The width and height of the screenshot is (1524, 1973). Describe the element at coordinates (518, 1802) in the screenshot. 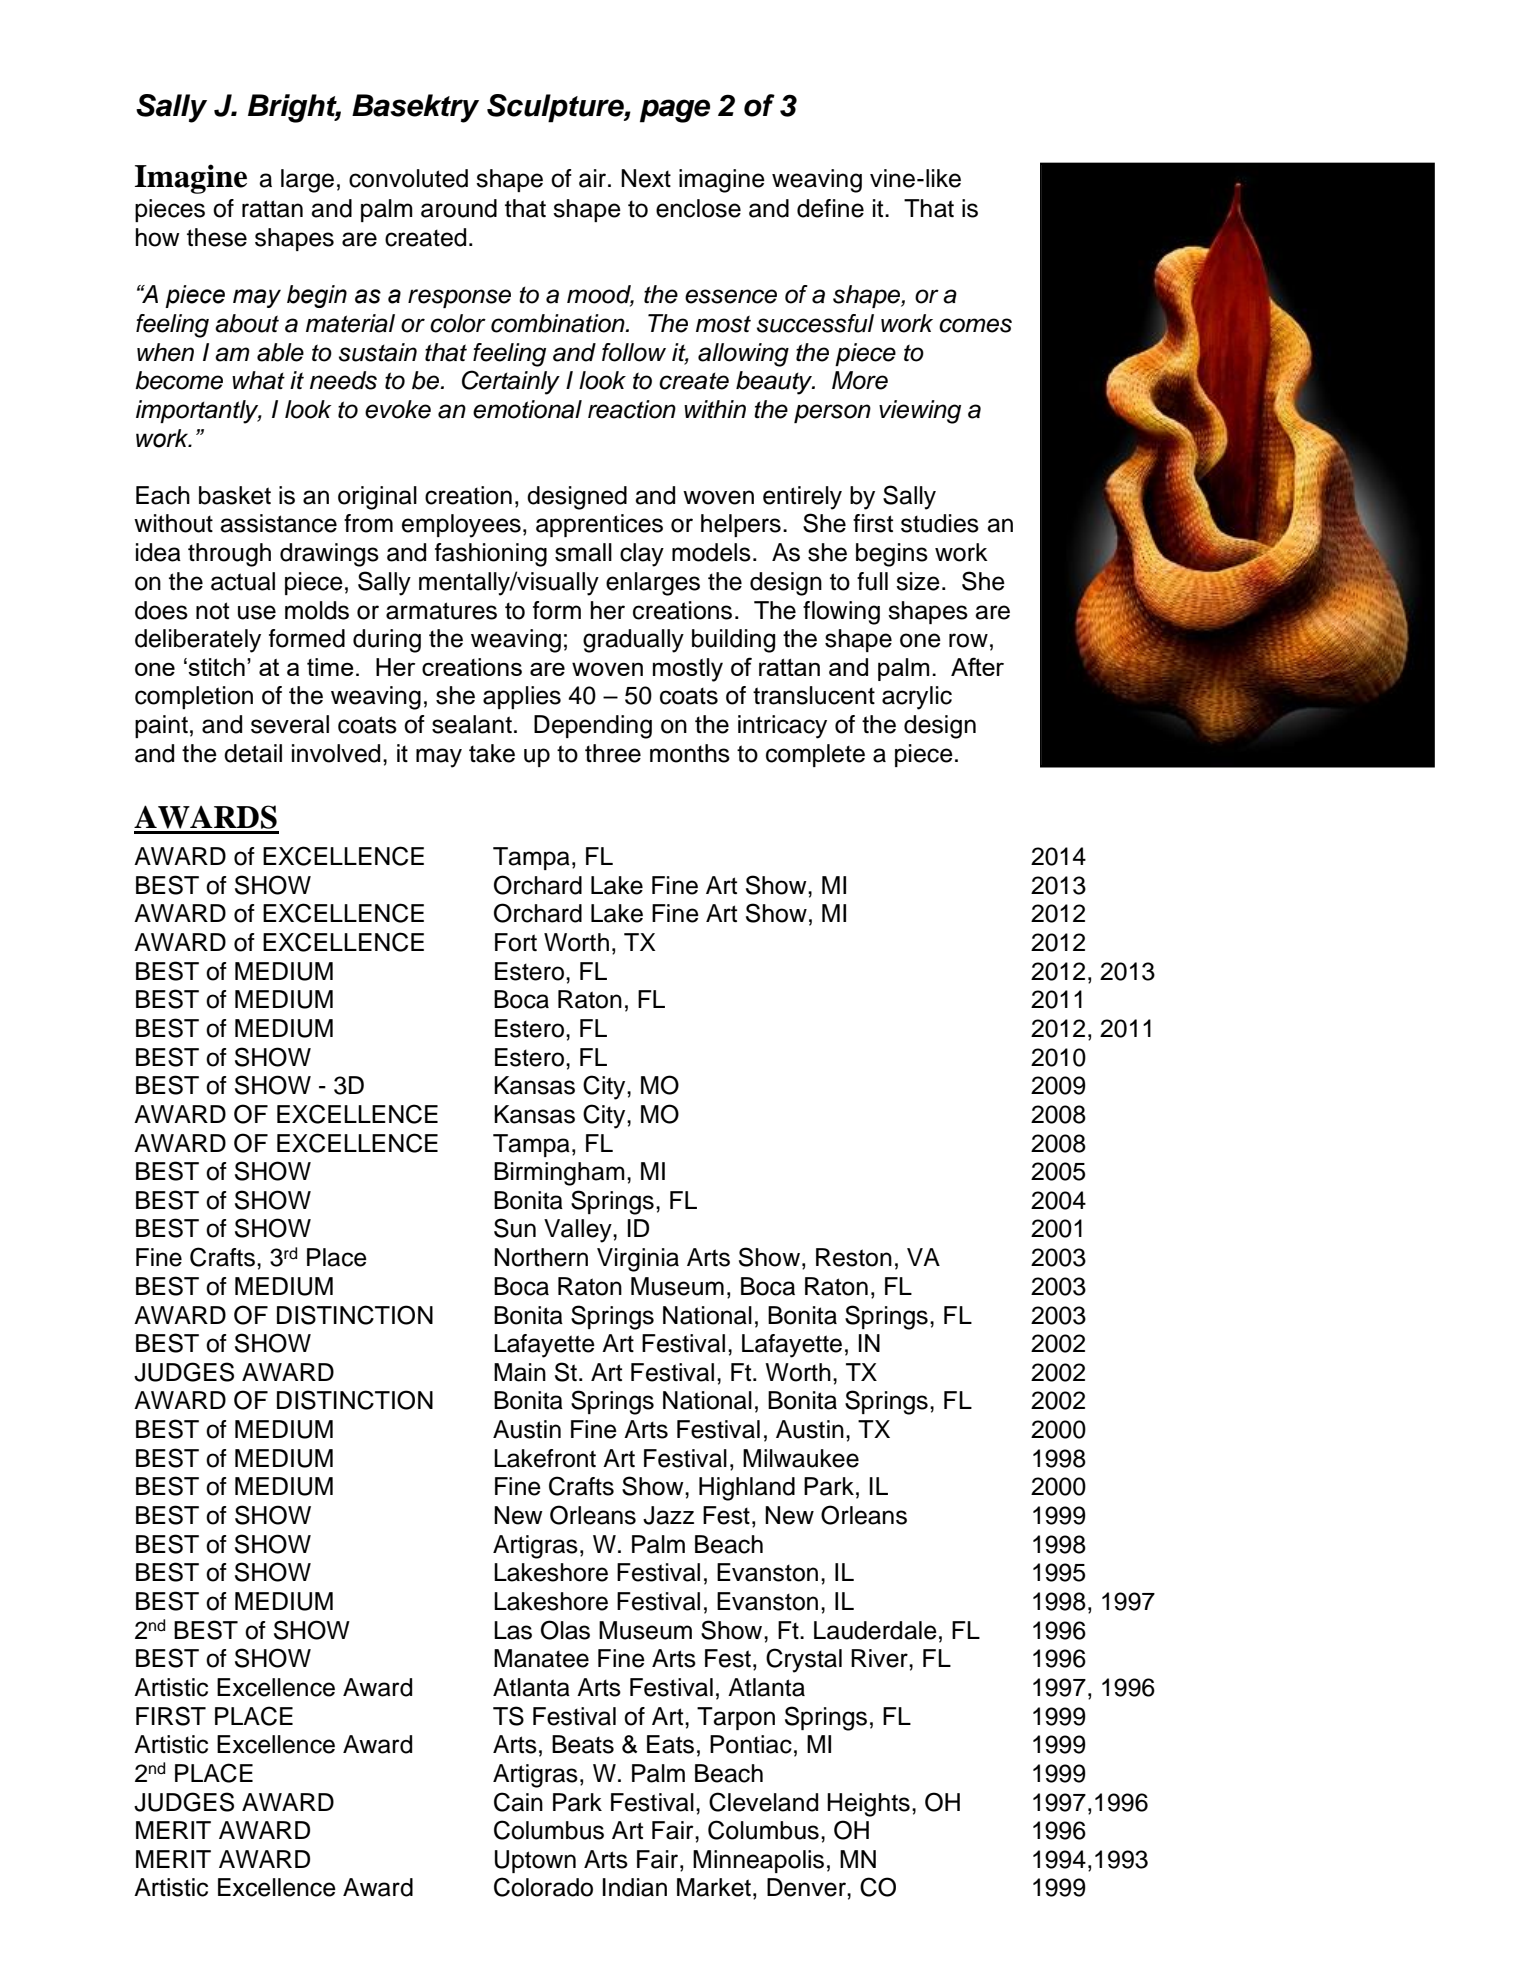

I see `Cain` at that location.
